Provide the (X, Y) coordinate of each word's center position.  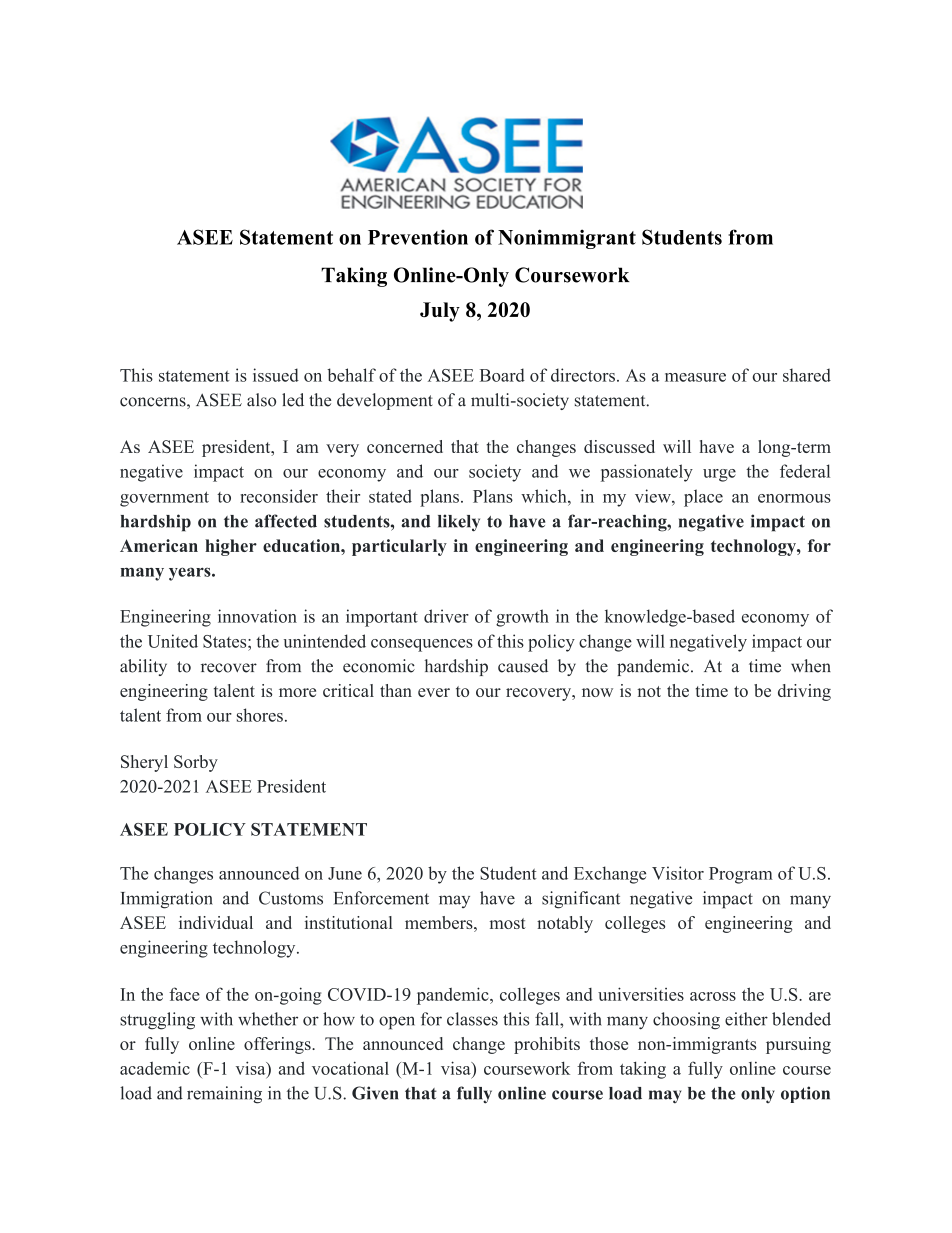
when (811, 666)
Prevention (418, 237)
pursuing (798, 1045)
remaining (224, 1095)
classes (472, 1019)
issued (276, 375)
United (173, 641)
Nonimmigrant (567, 239)
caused (523, 666)
